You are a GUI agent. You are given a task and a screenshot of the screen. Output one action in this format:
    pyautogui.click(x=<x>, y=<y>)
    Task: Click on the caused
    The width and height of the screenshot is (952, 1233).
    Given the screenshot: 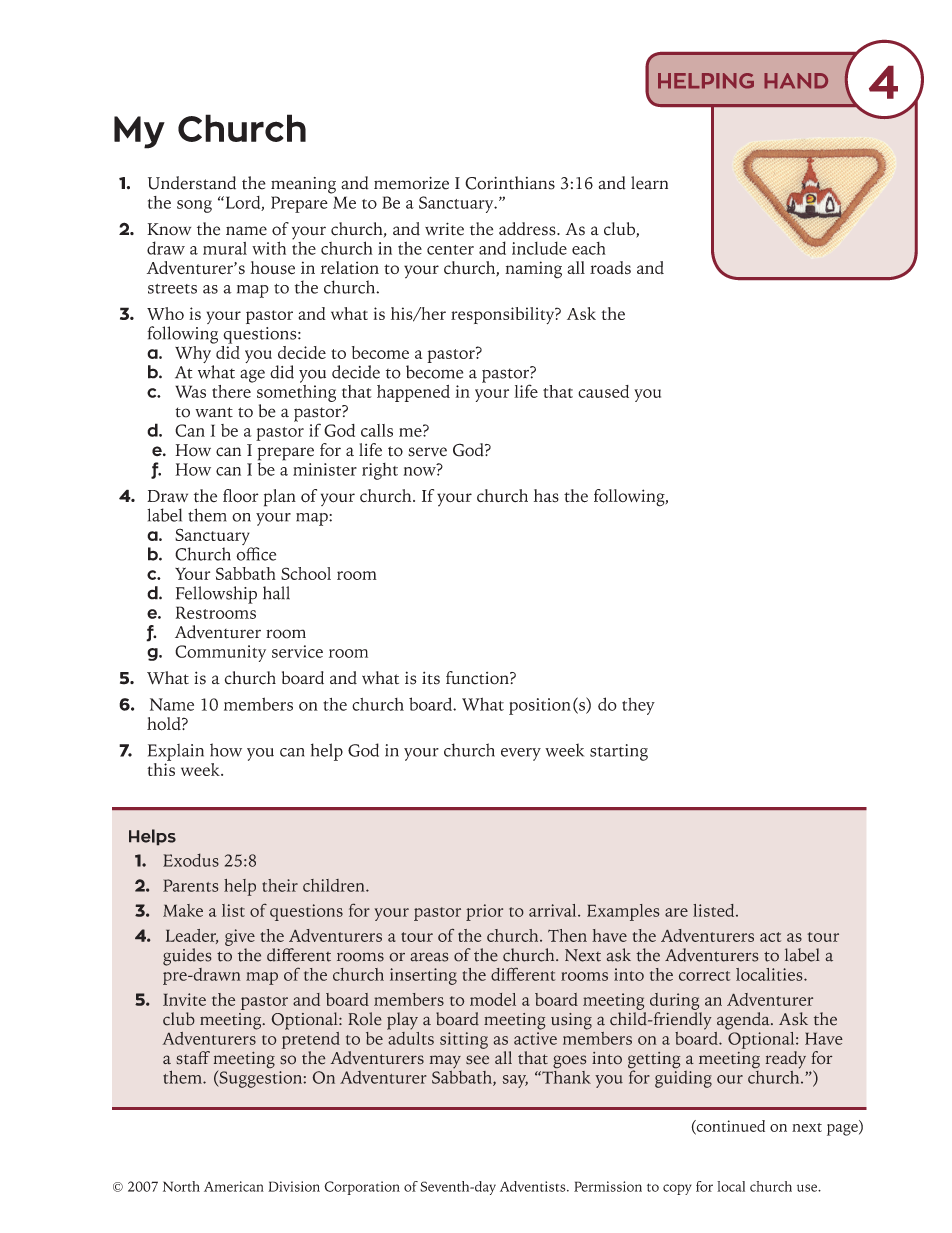 What is the action you would take?
    pyautogui.click(x=603, y=391)
